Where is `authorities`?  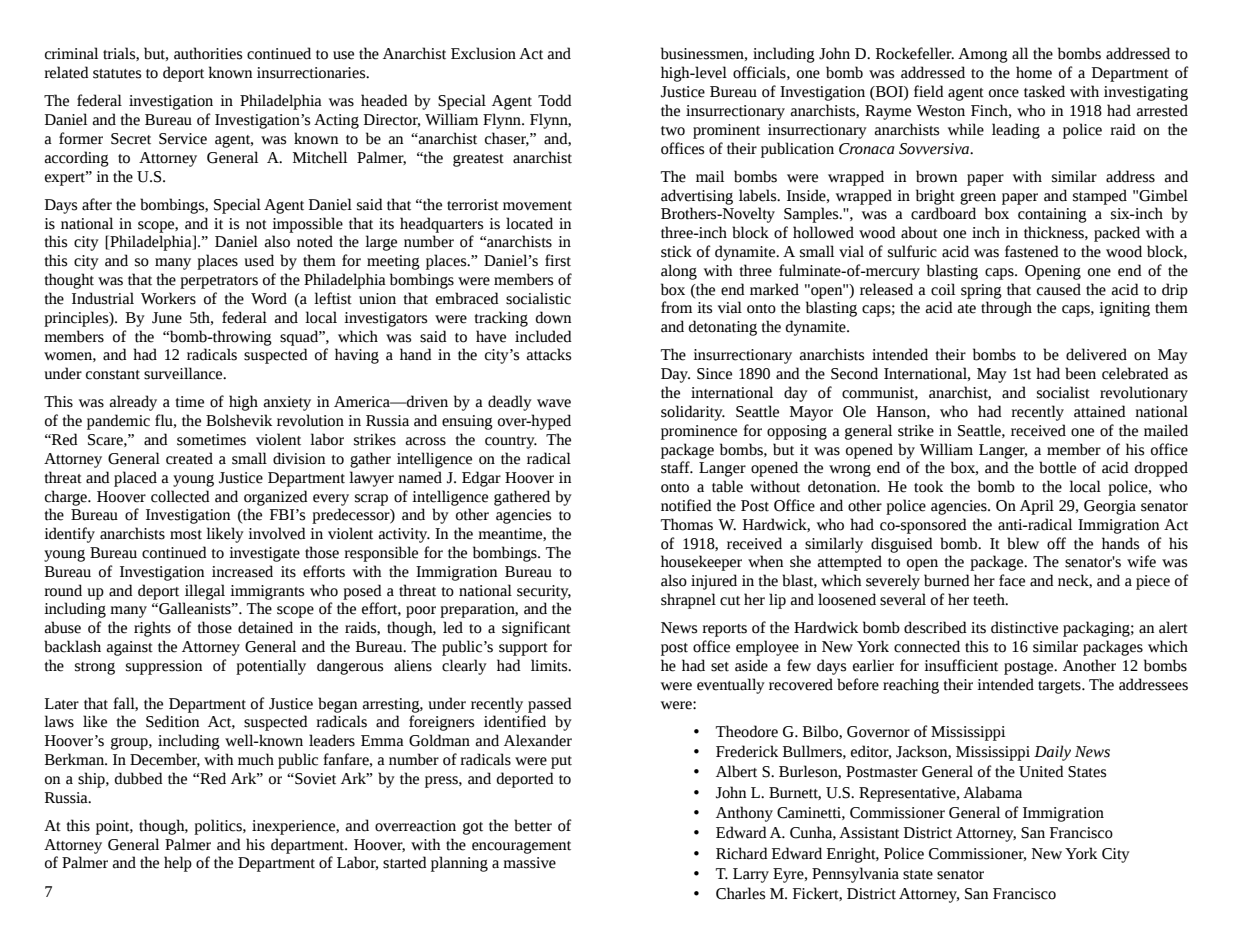 authorities is located at coordinates (208, 53).
